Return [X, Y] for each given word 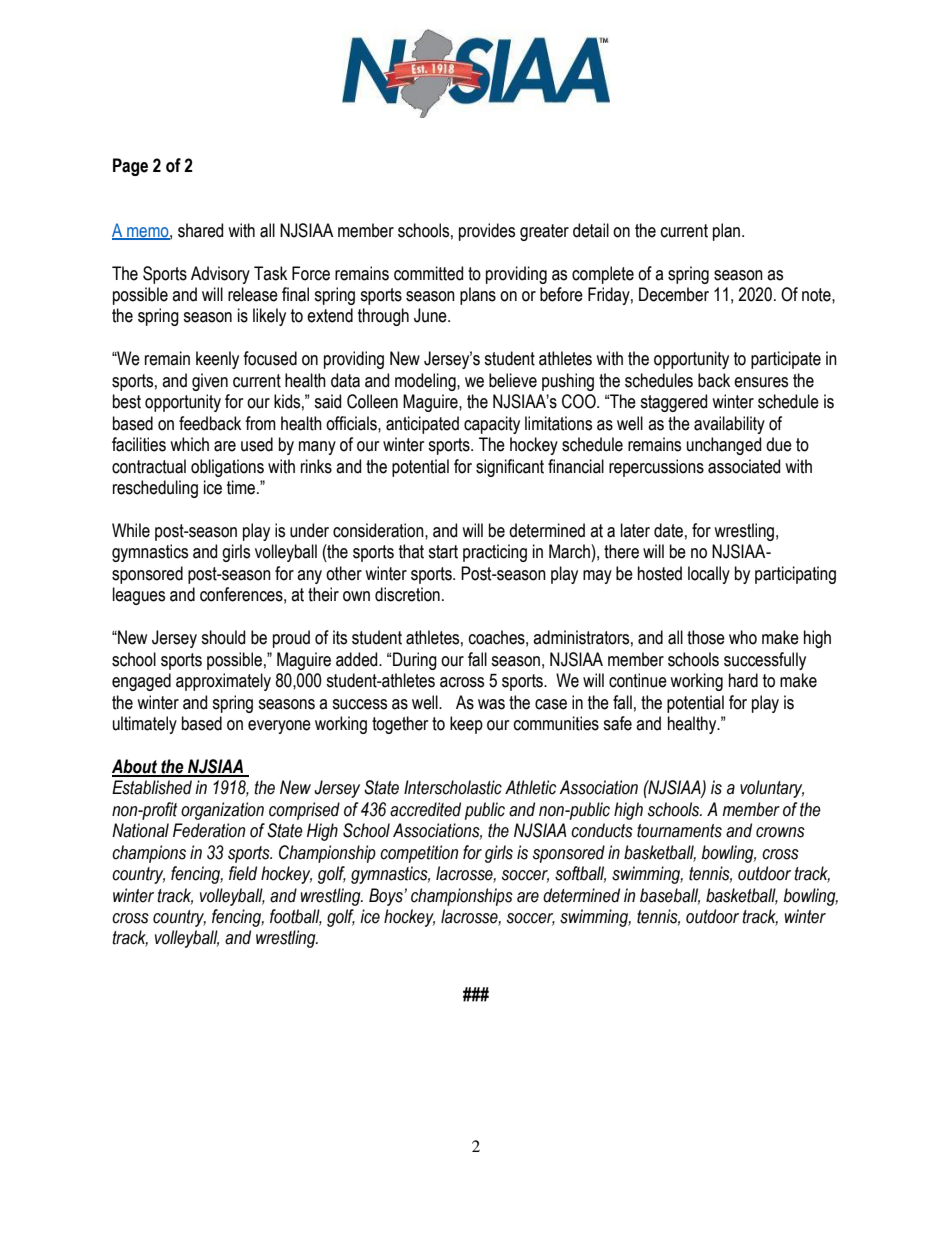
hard [743, 680]
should [223, 637]
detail [591, 230]
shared [200, 230]
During [415, 661]
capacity [492, 425]
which [189, 444]
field [243, 873]
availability [729, 425]
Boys [387, 897]
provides [487, 232]
